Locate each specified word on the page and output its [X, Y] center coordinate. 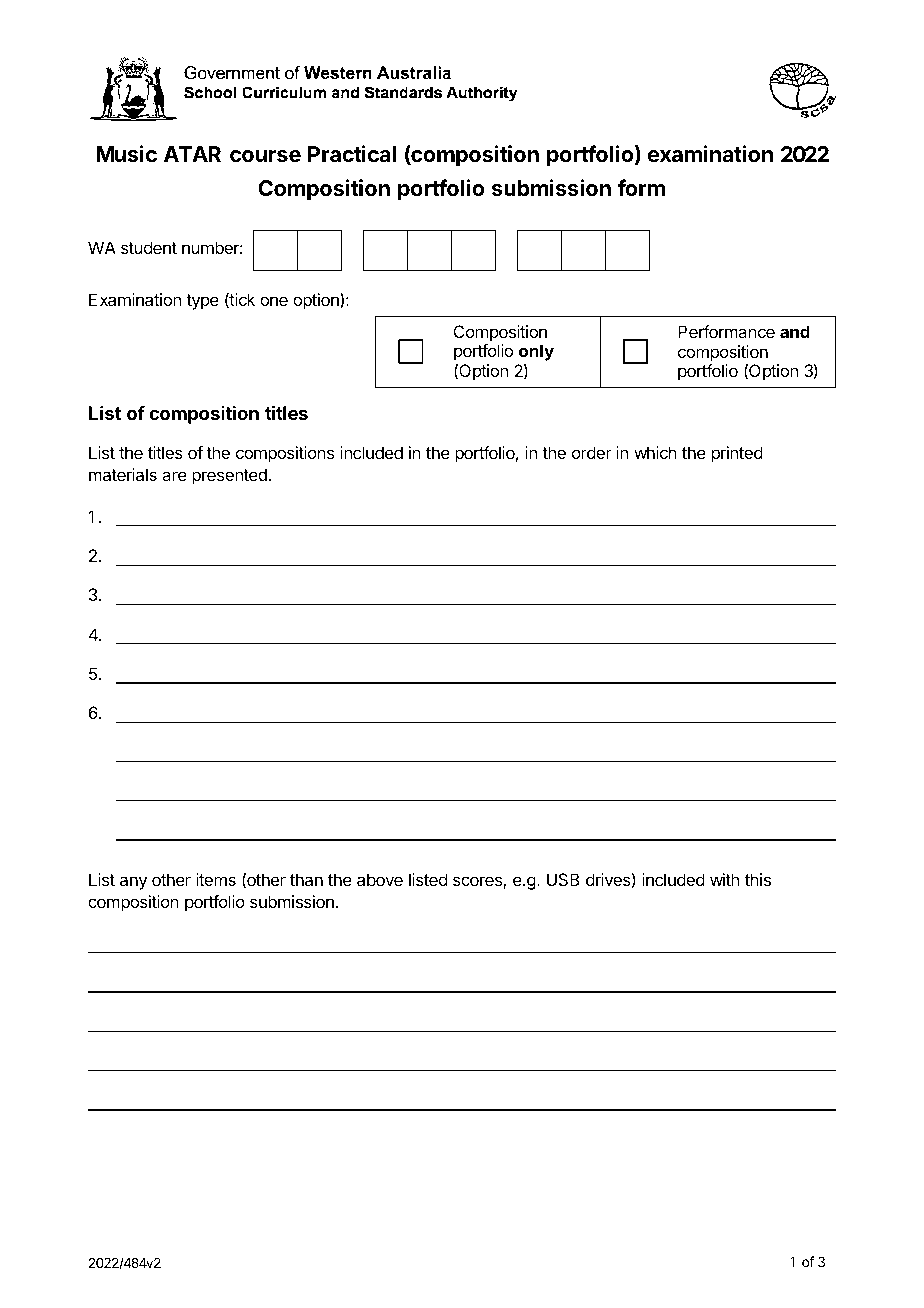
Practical [352, 154]
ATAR [192, 154]
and [795, 331]
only [536, 354]
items [216, 879]
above [380, 879]
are [174, 476]
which [655, 452]
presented [230, 476]
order [592, 452]
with [724, 879]
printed [737, 454]
